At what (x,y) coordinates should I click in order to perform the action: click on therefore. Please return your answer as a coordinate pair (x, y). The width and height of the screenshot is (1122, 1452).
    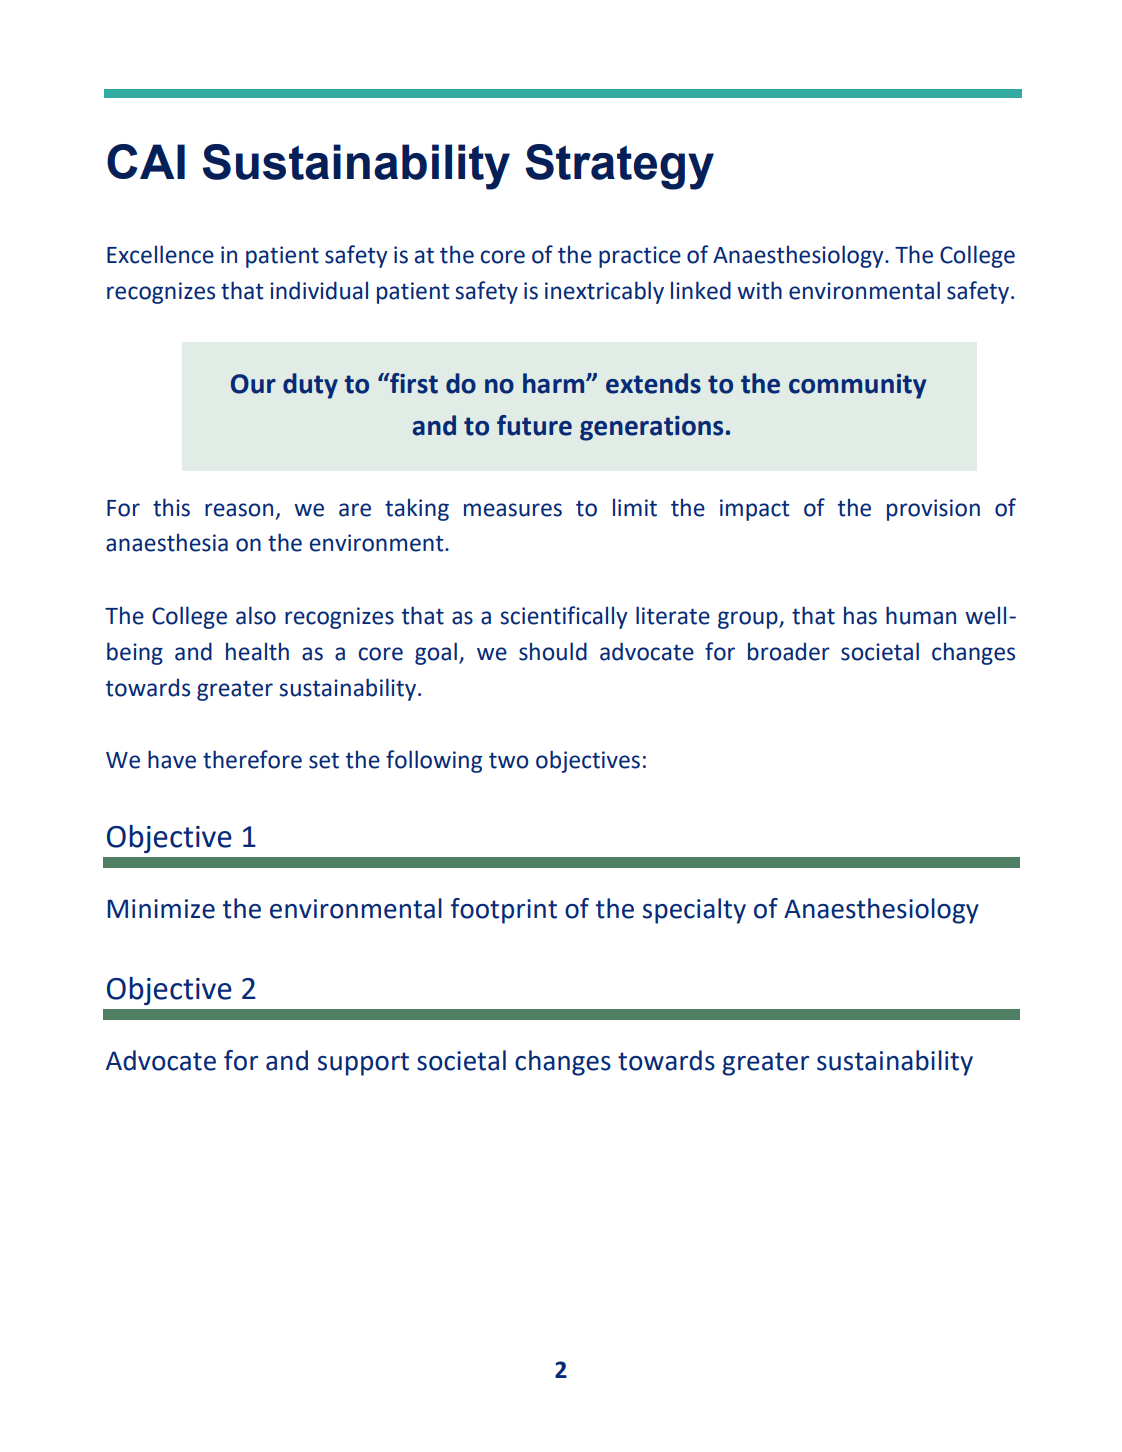
    Looking at the image, I should click on (252, 759).
